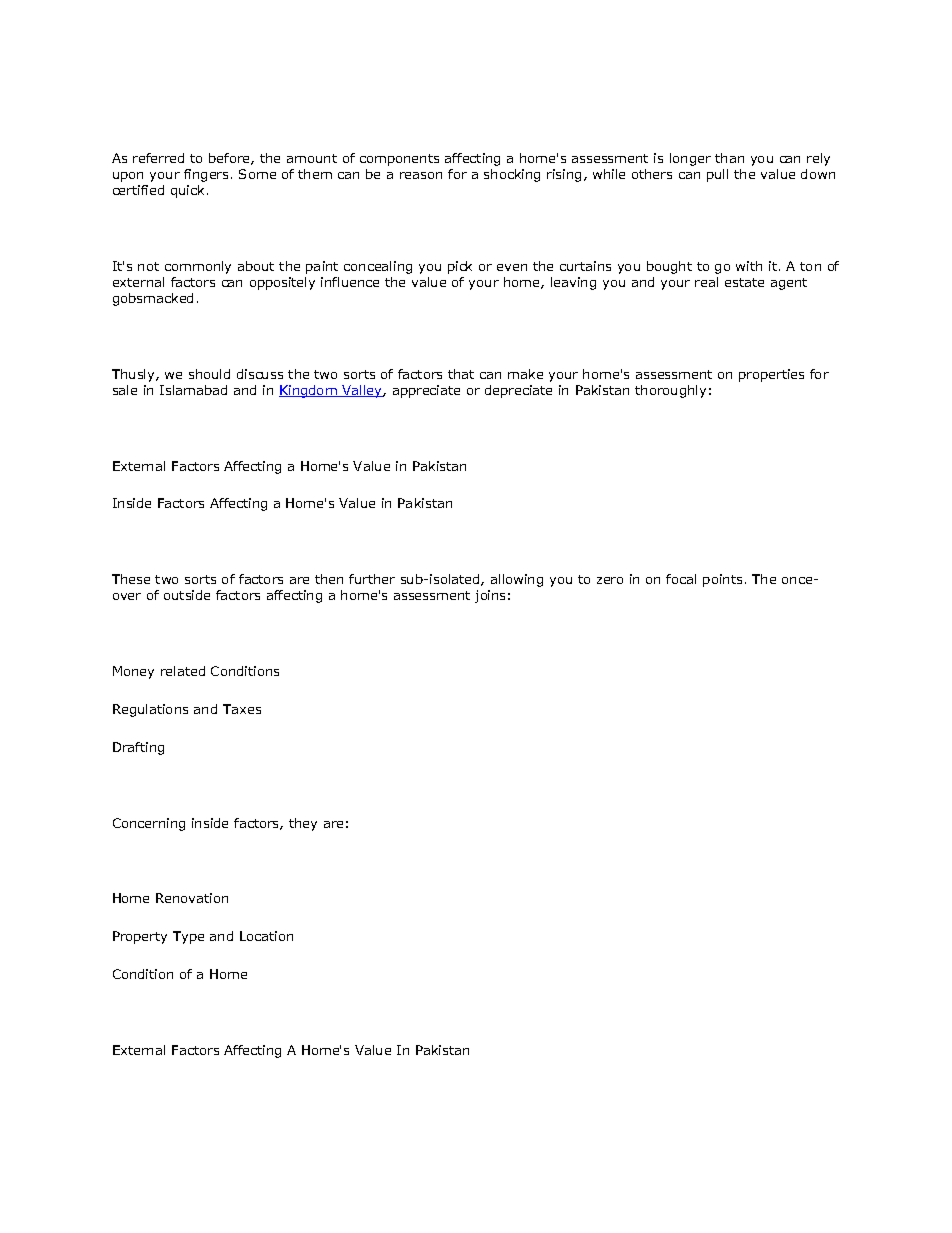 The height and width of the screenshot is (1233, 952). What do you see at coordinates (187, 595) in the screenshot?
I see `outside` at bounding box center [187, 595].
